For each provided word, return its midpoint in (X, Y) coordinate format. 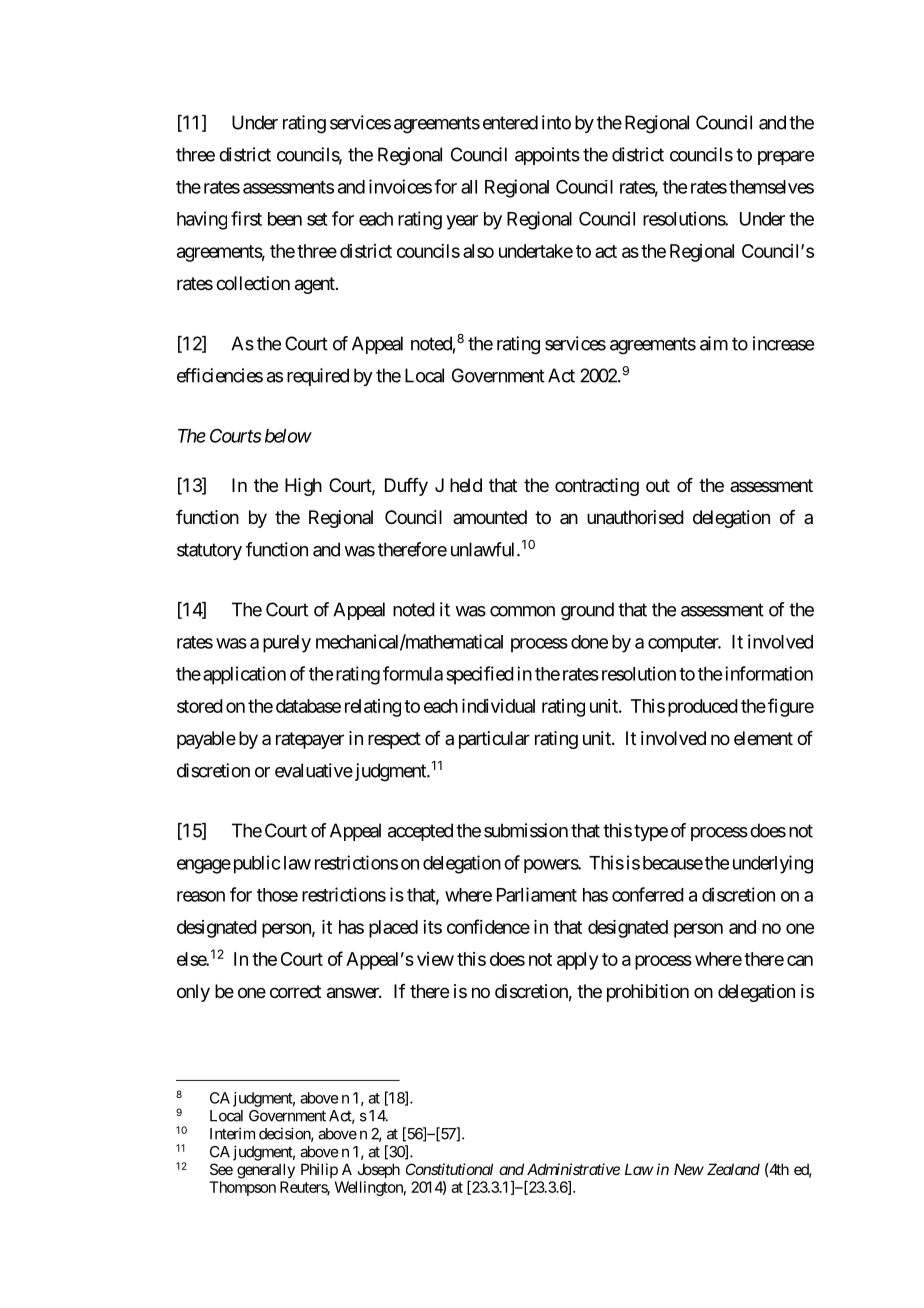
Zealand (733, 1169)
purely (287, 644)
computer (684, 644)
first (246, 218)
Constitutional (449, 1169)
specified (480, 675)
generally (266, 1171)
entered (510, 122)
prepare (786, 158)
